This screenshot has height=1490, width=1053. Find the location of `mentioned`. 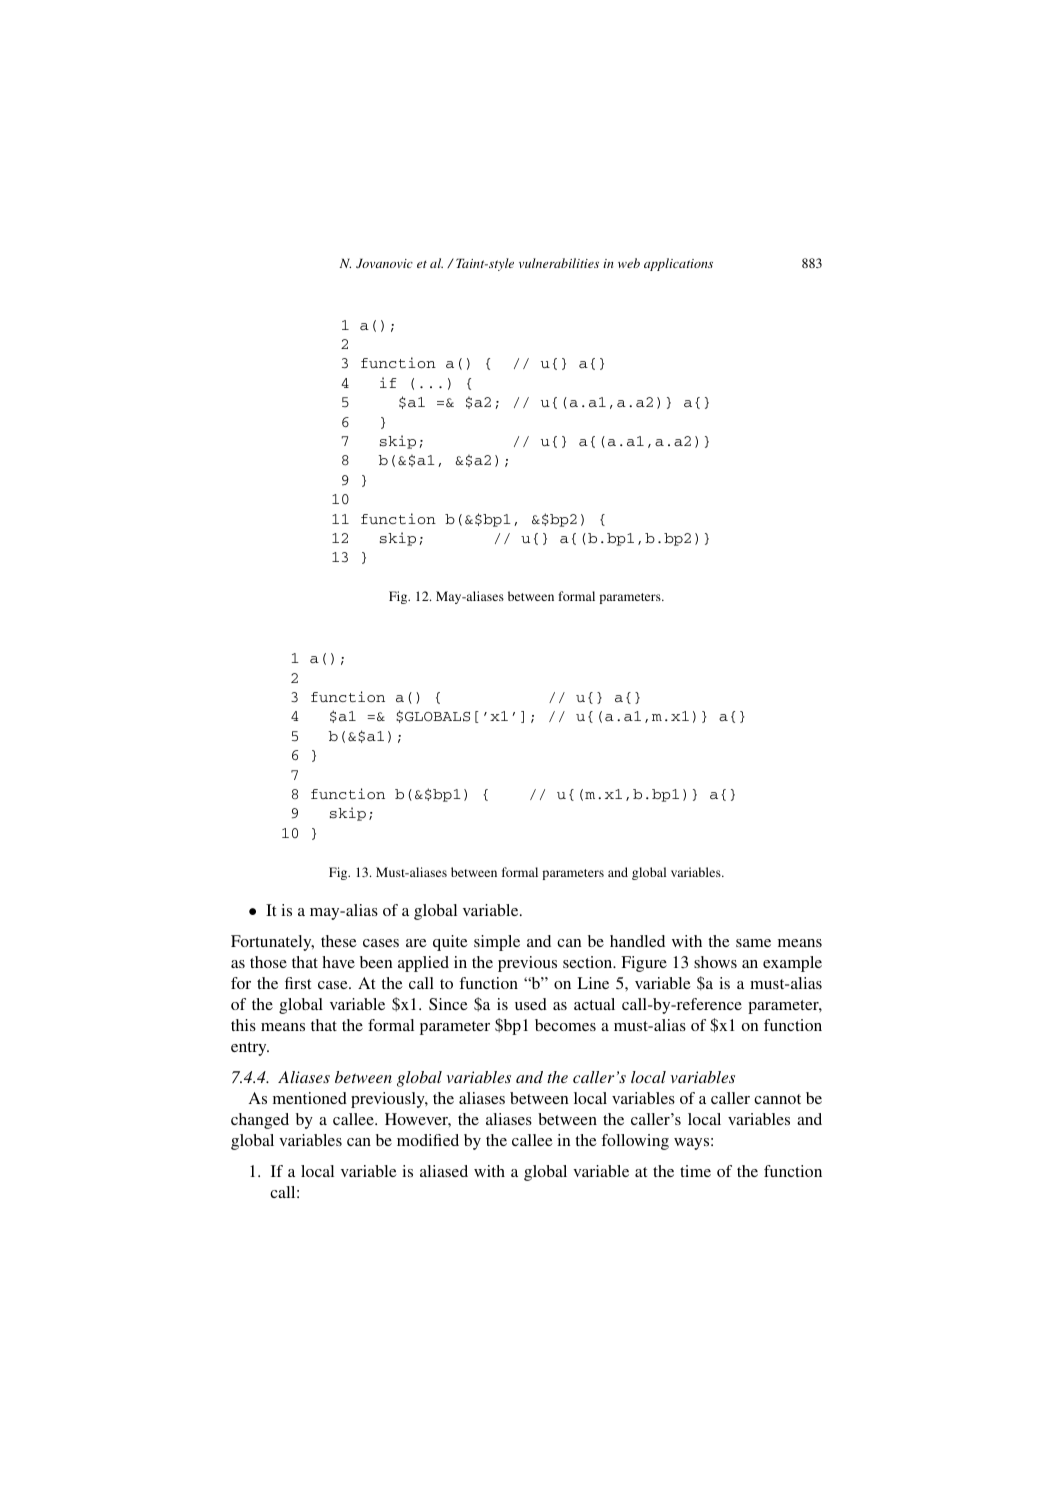

mentioned is located at coordinates (310, 1098).
